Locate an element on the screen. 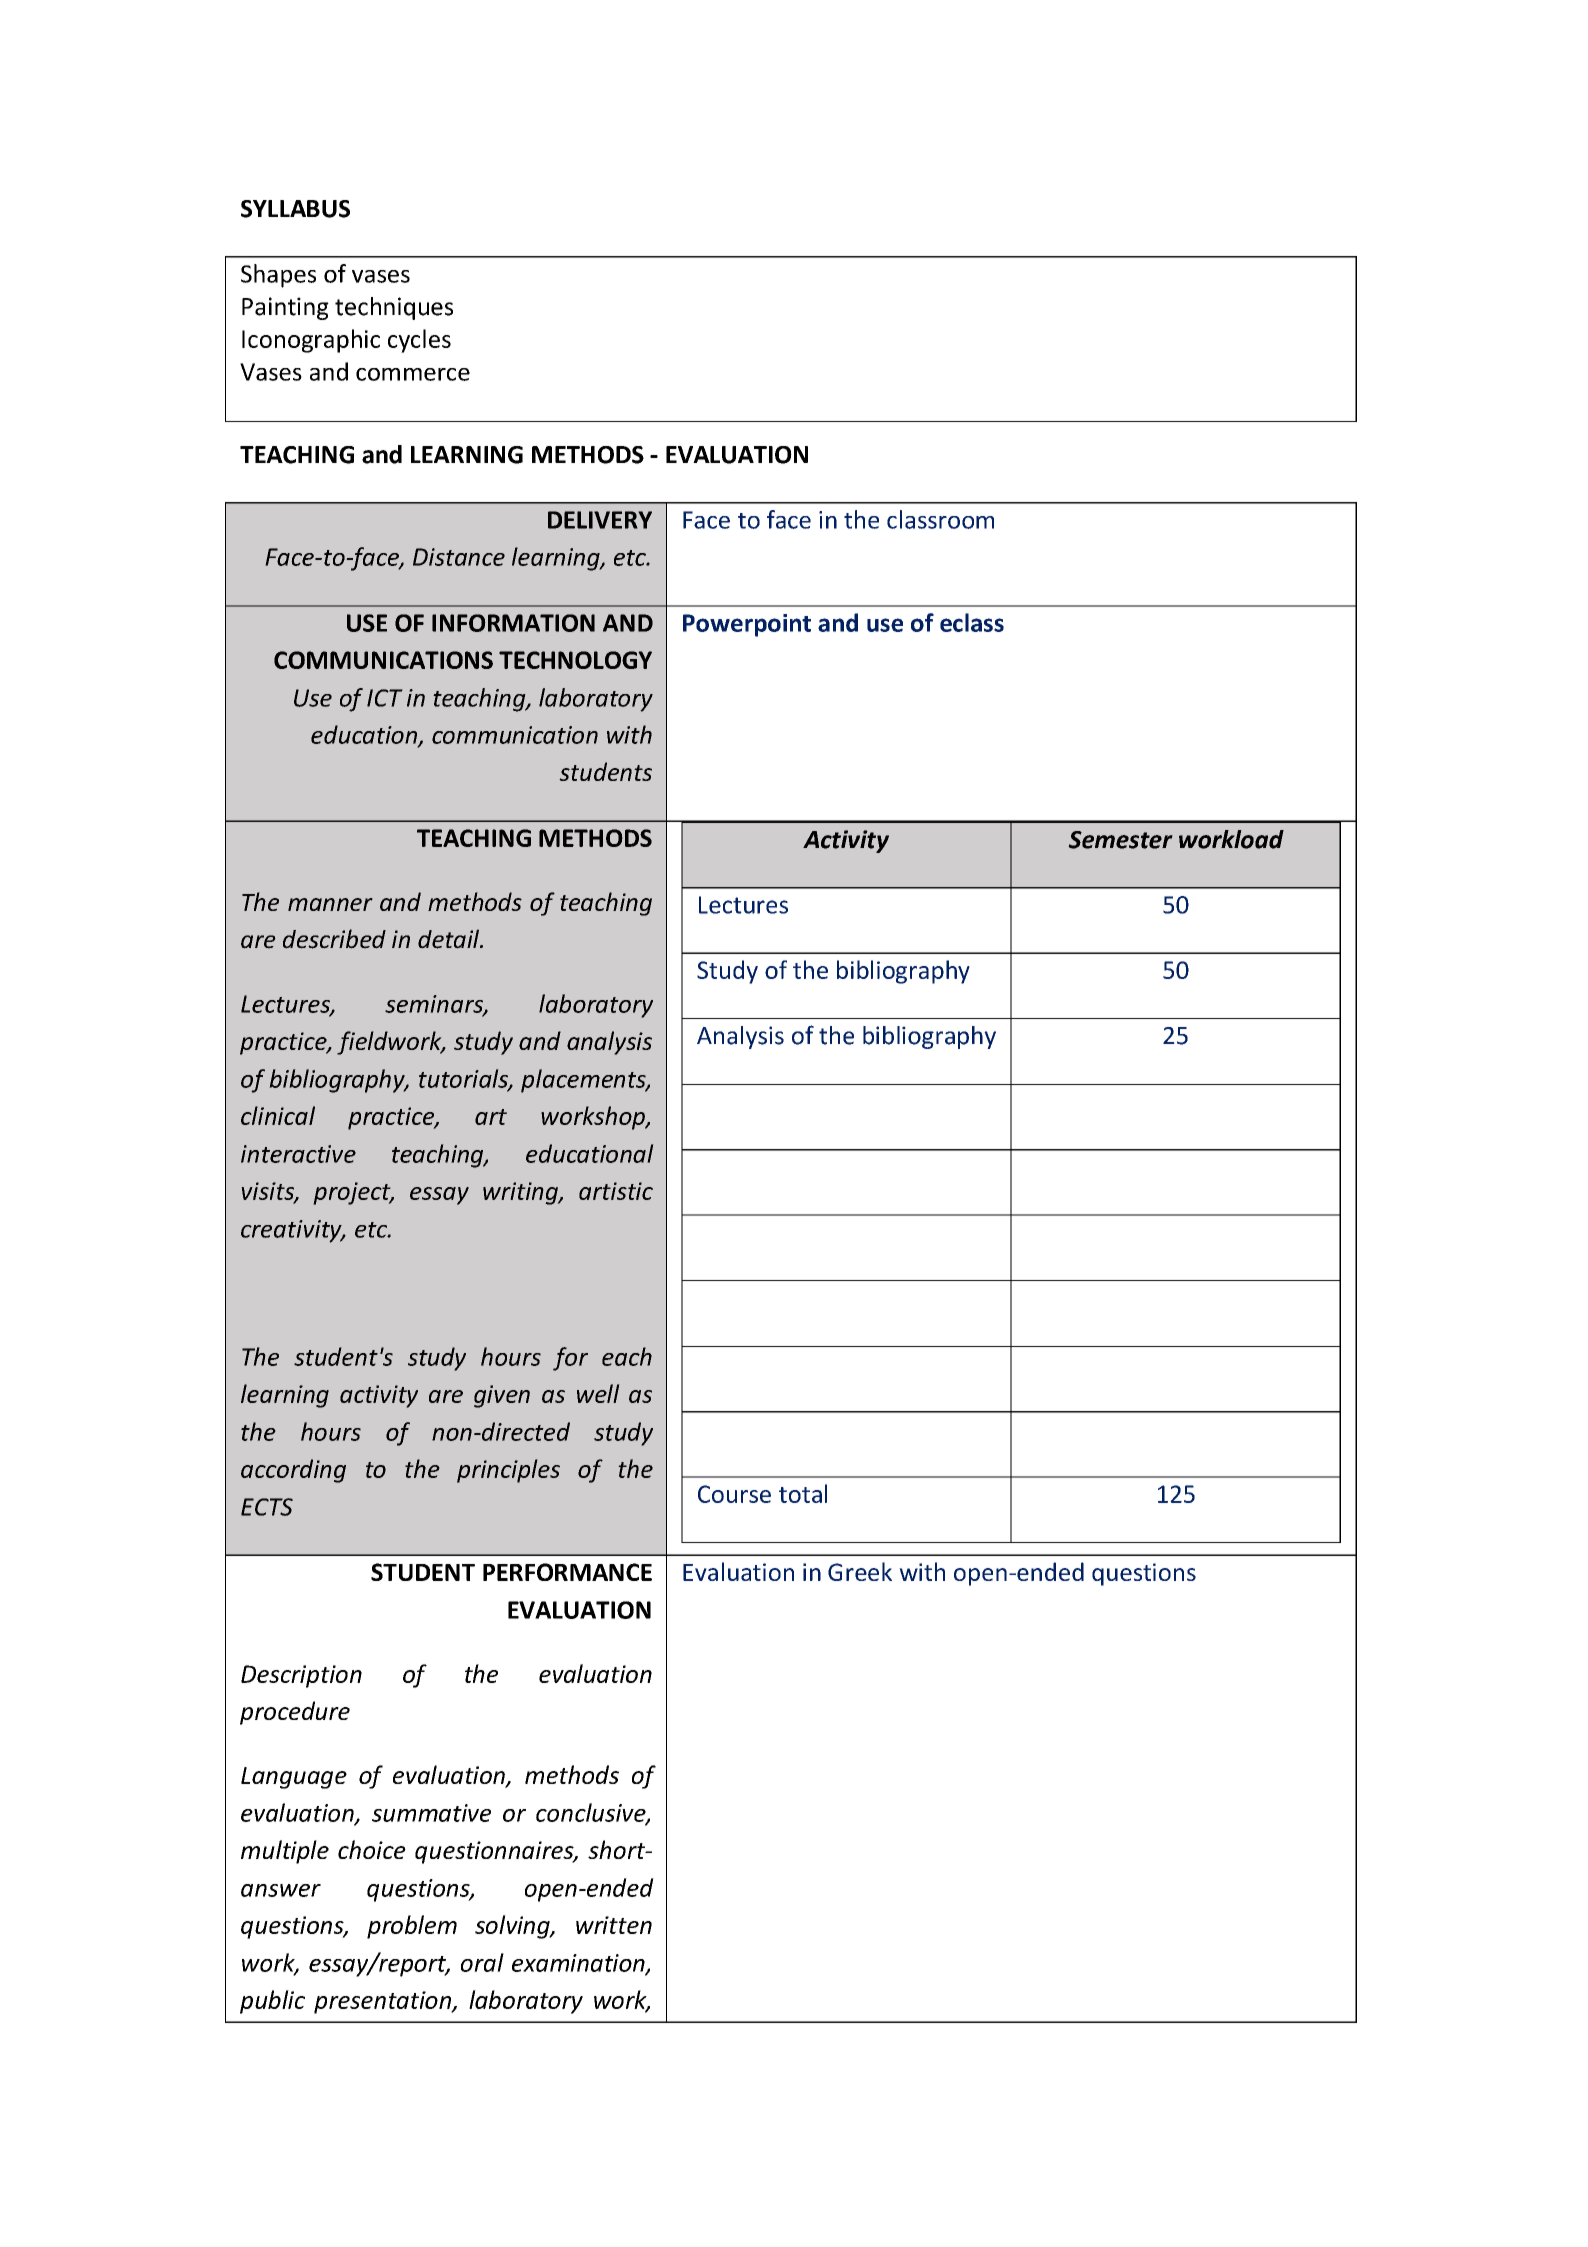 This screenshot has height=2247, width=1588. Course is located at coordinates (734, 1494).
